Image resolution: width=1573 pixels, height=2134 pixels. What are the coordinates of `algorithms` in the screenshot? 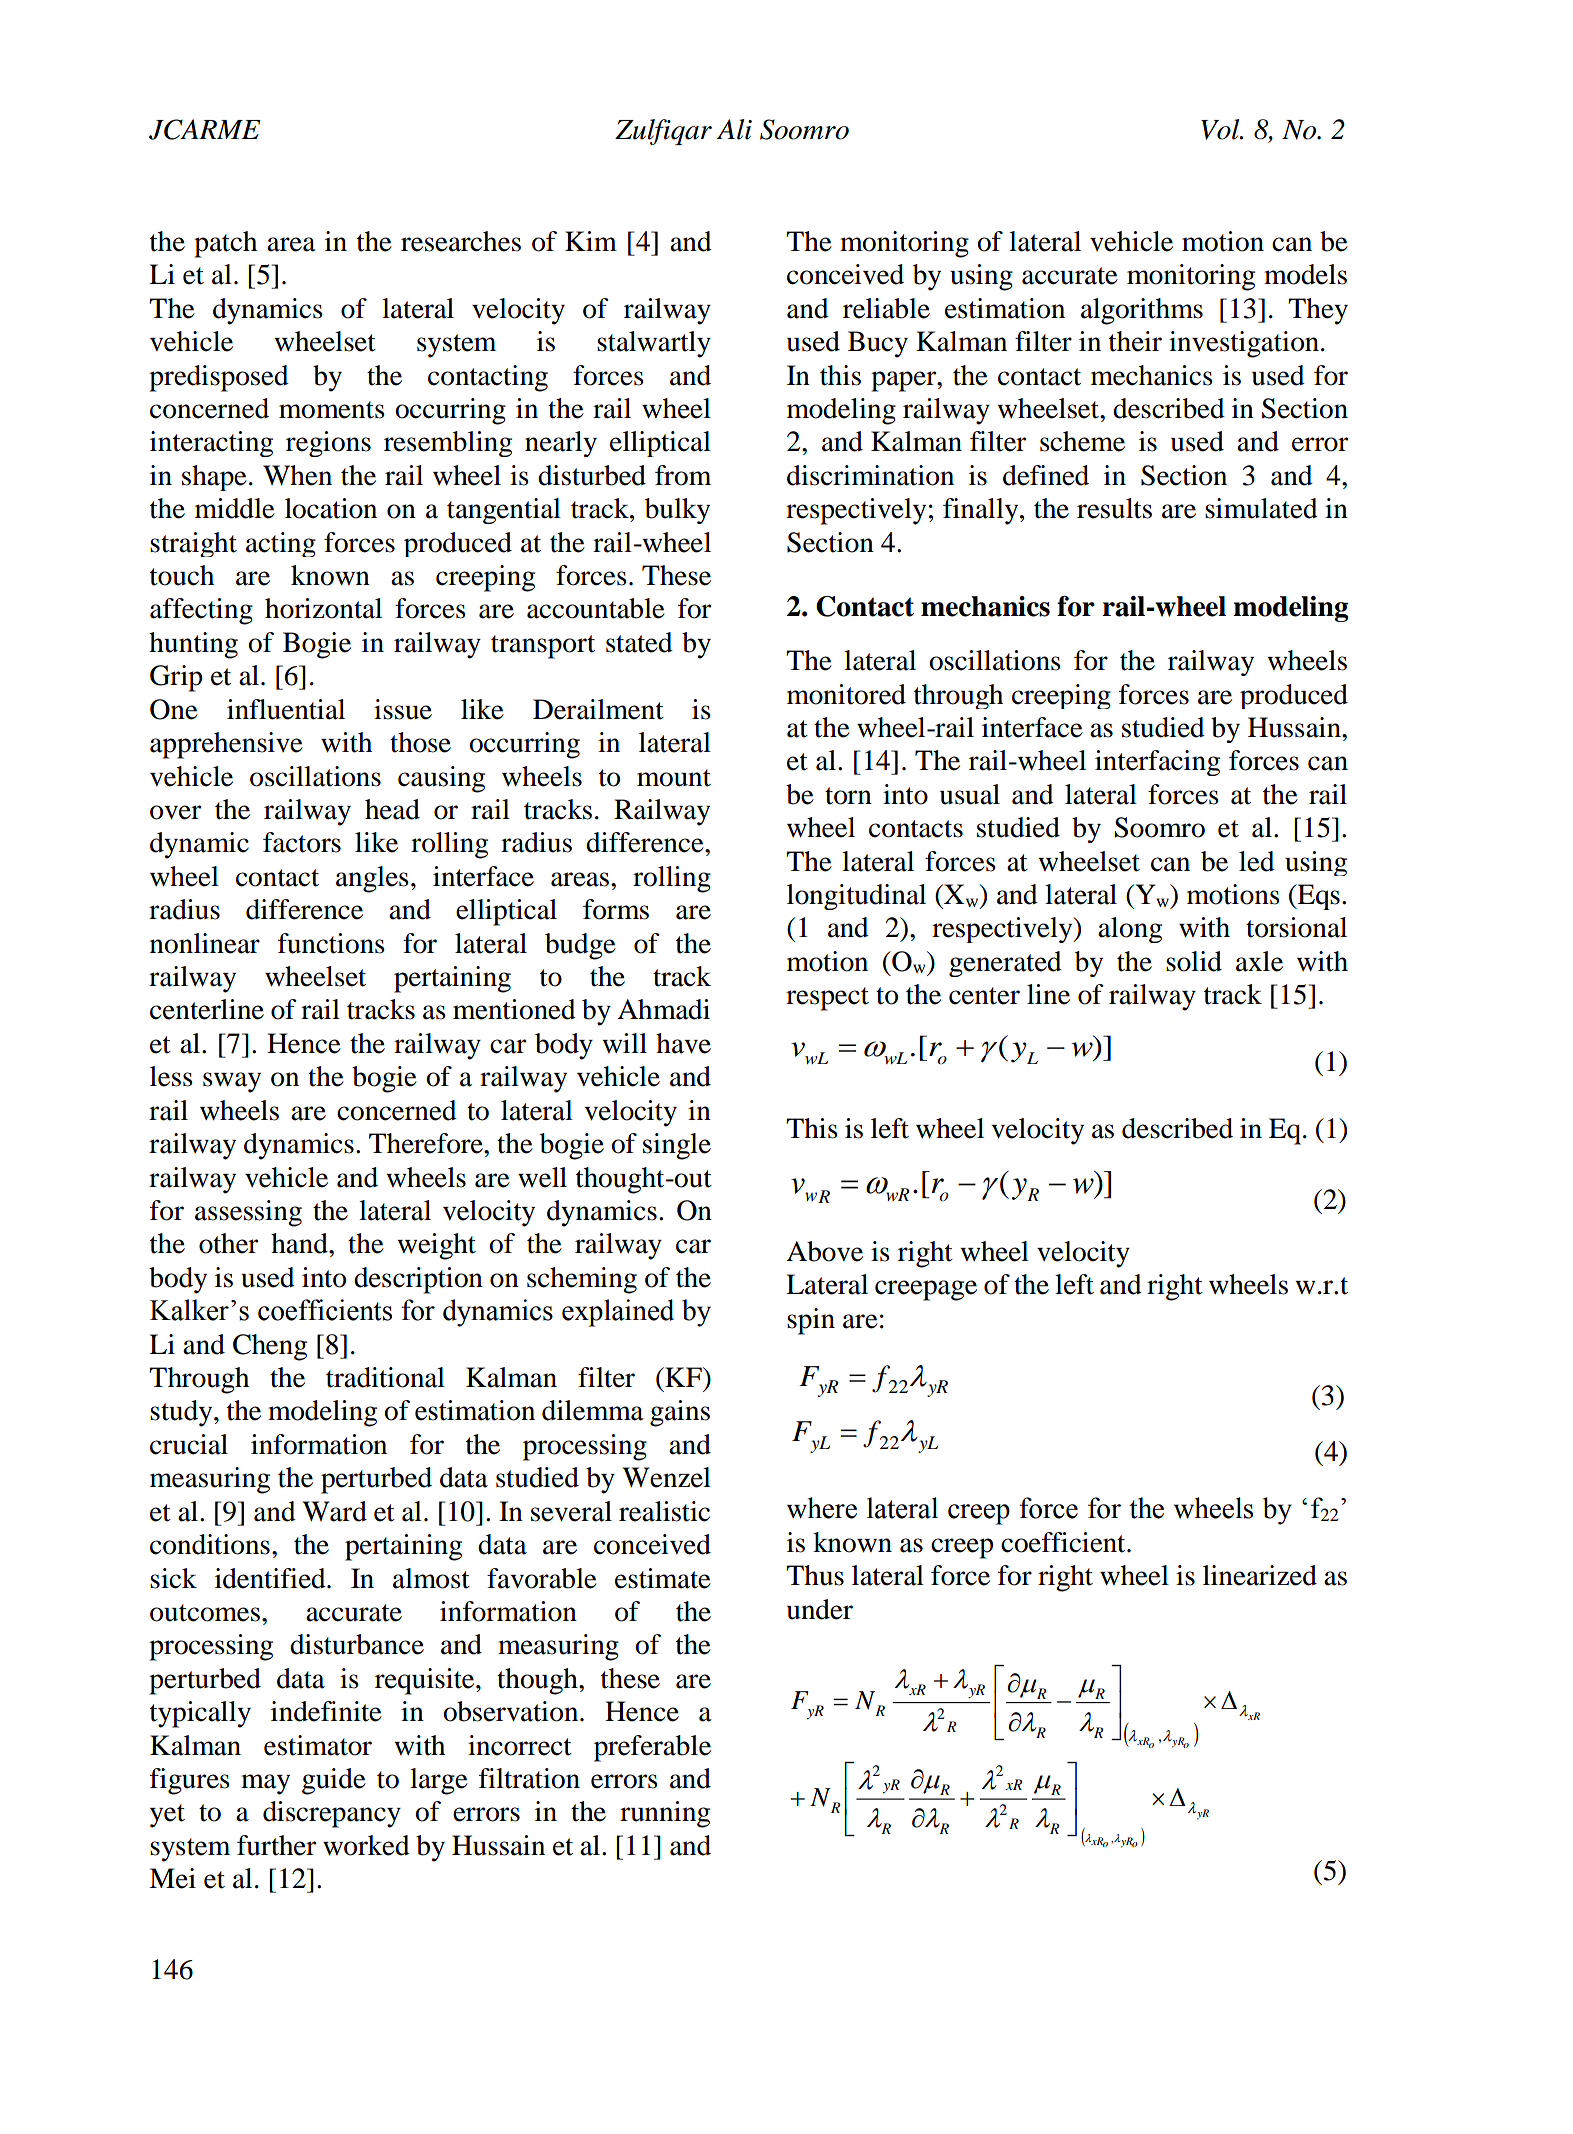 It's located at (1142, 311).
